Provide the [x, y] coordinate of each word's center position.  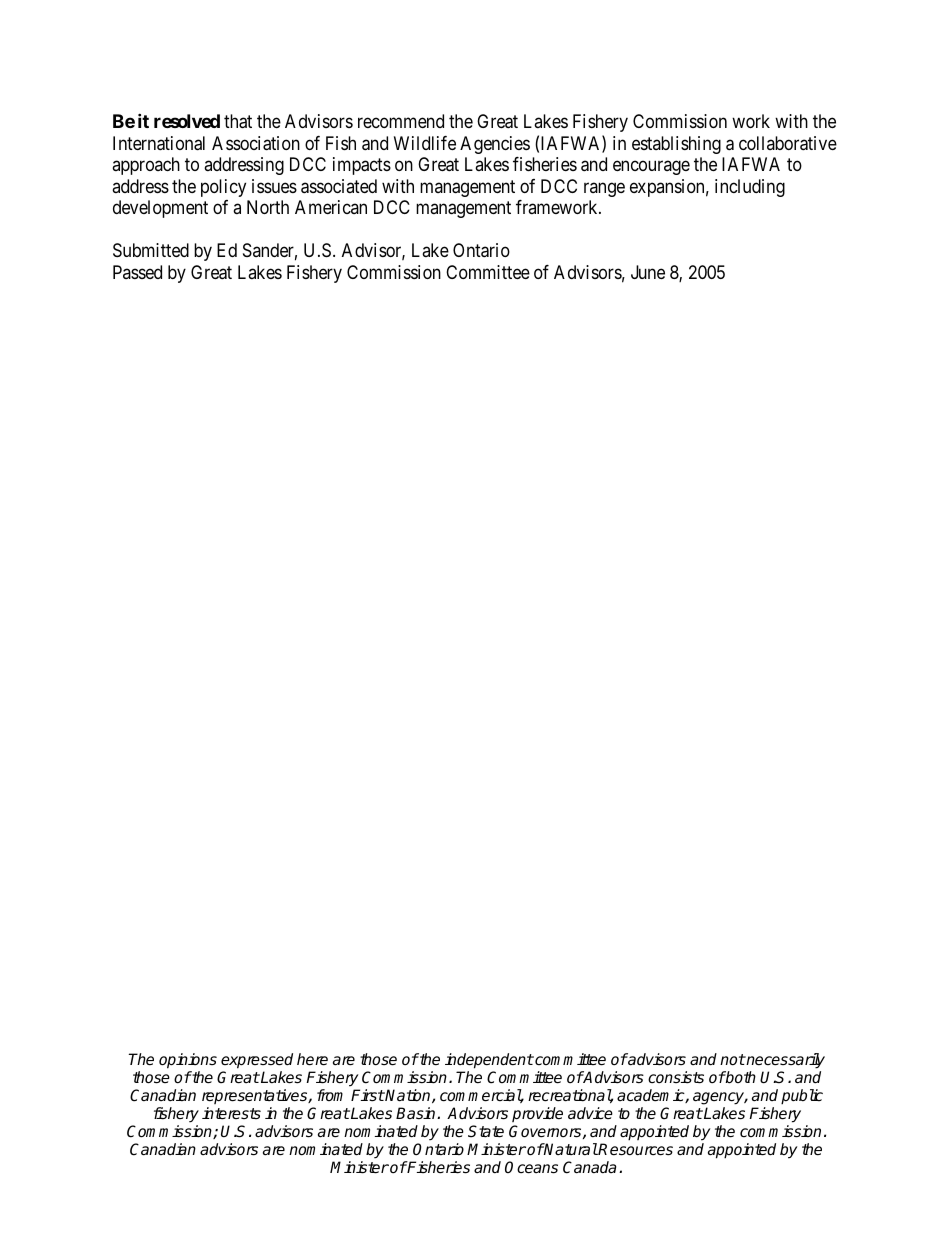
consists [676, 1077]
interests [231, 1113]
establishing [676, 145]
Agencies [495, 145]
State [486, 1131]
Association [256, 143]
